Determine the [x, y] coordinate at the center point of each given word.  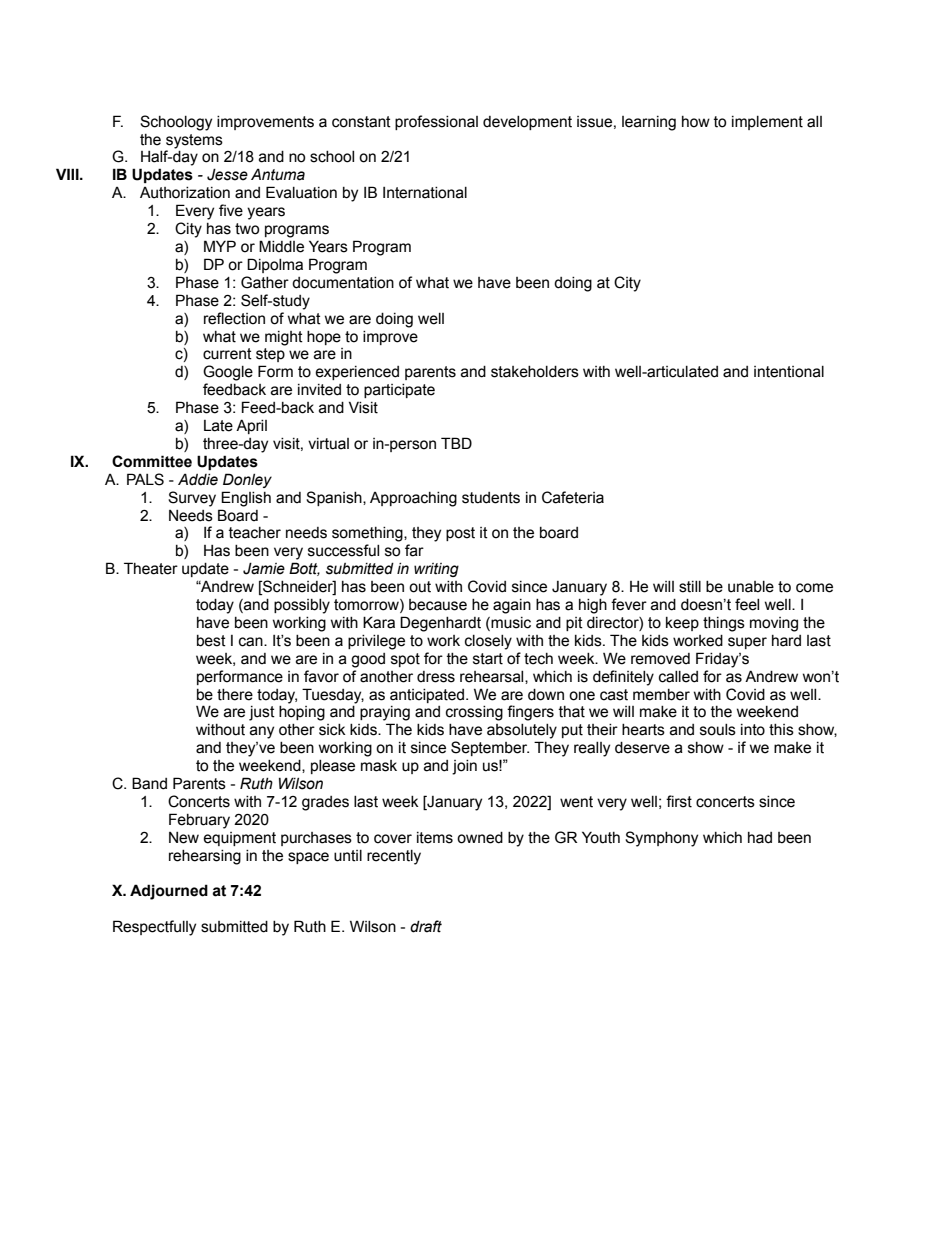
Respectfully [154, 928]
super [747, 643]
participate [399, 391]
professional [436, 122]
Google [228, 373]
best [211, 641]
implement [767, 123]
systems [194, 141]
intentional [789, 372]
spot [405, 660]
